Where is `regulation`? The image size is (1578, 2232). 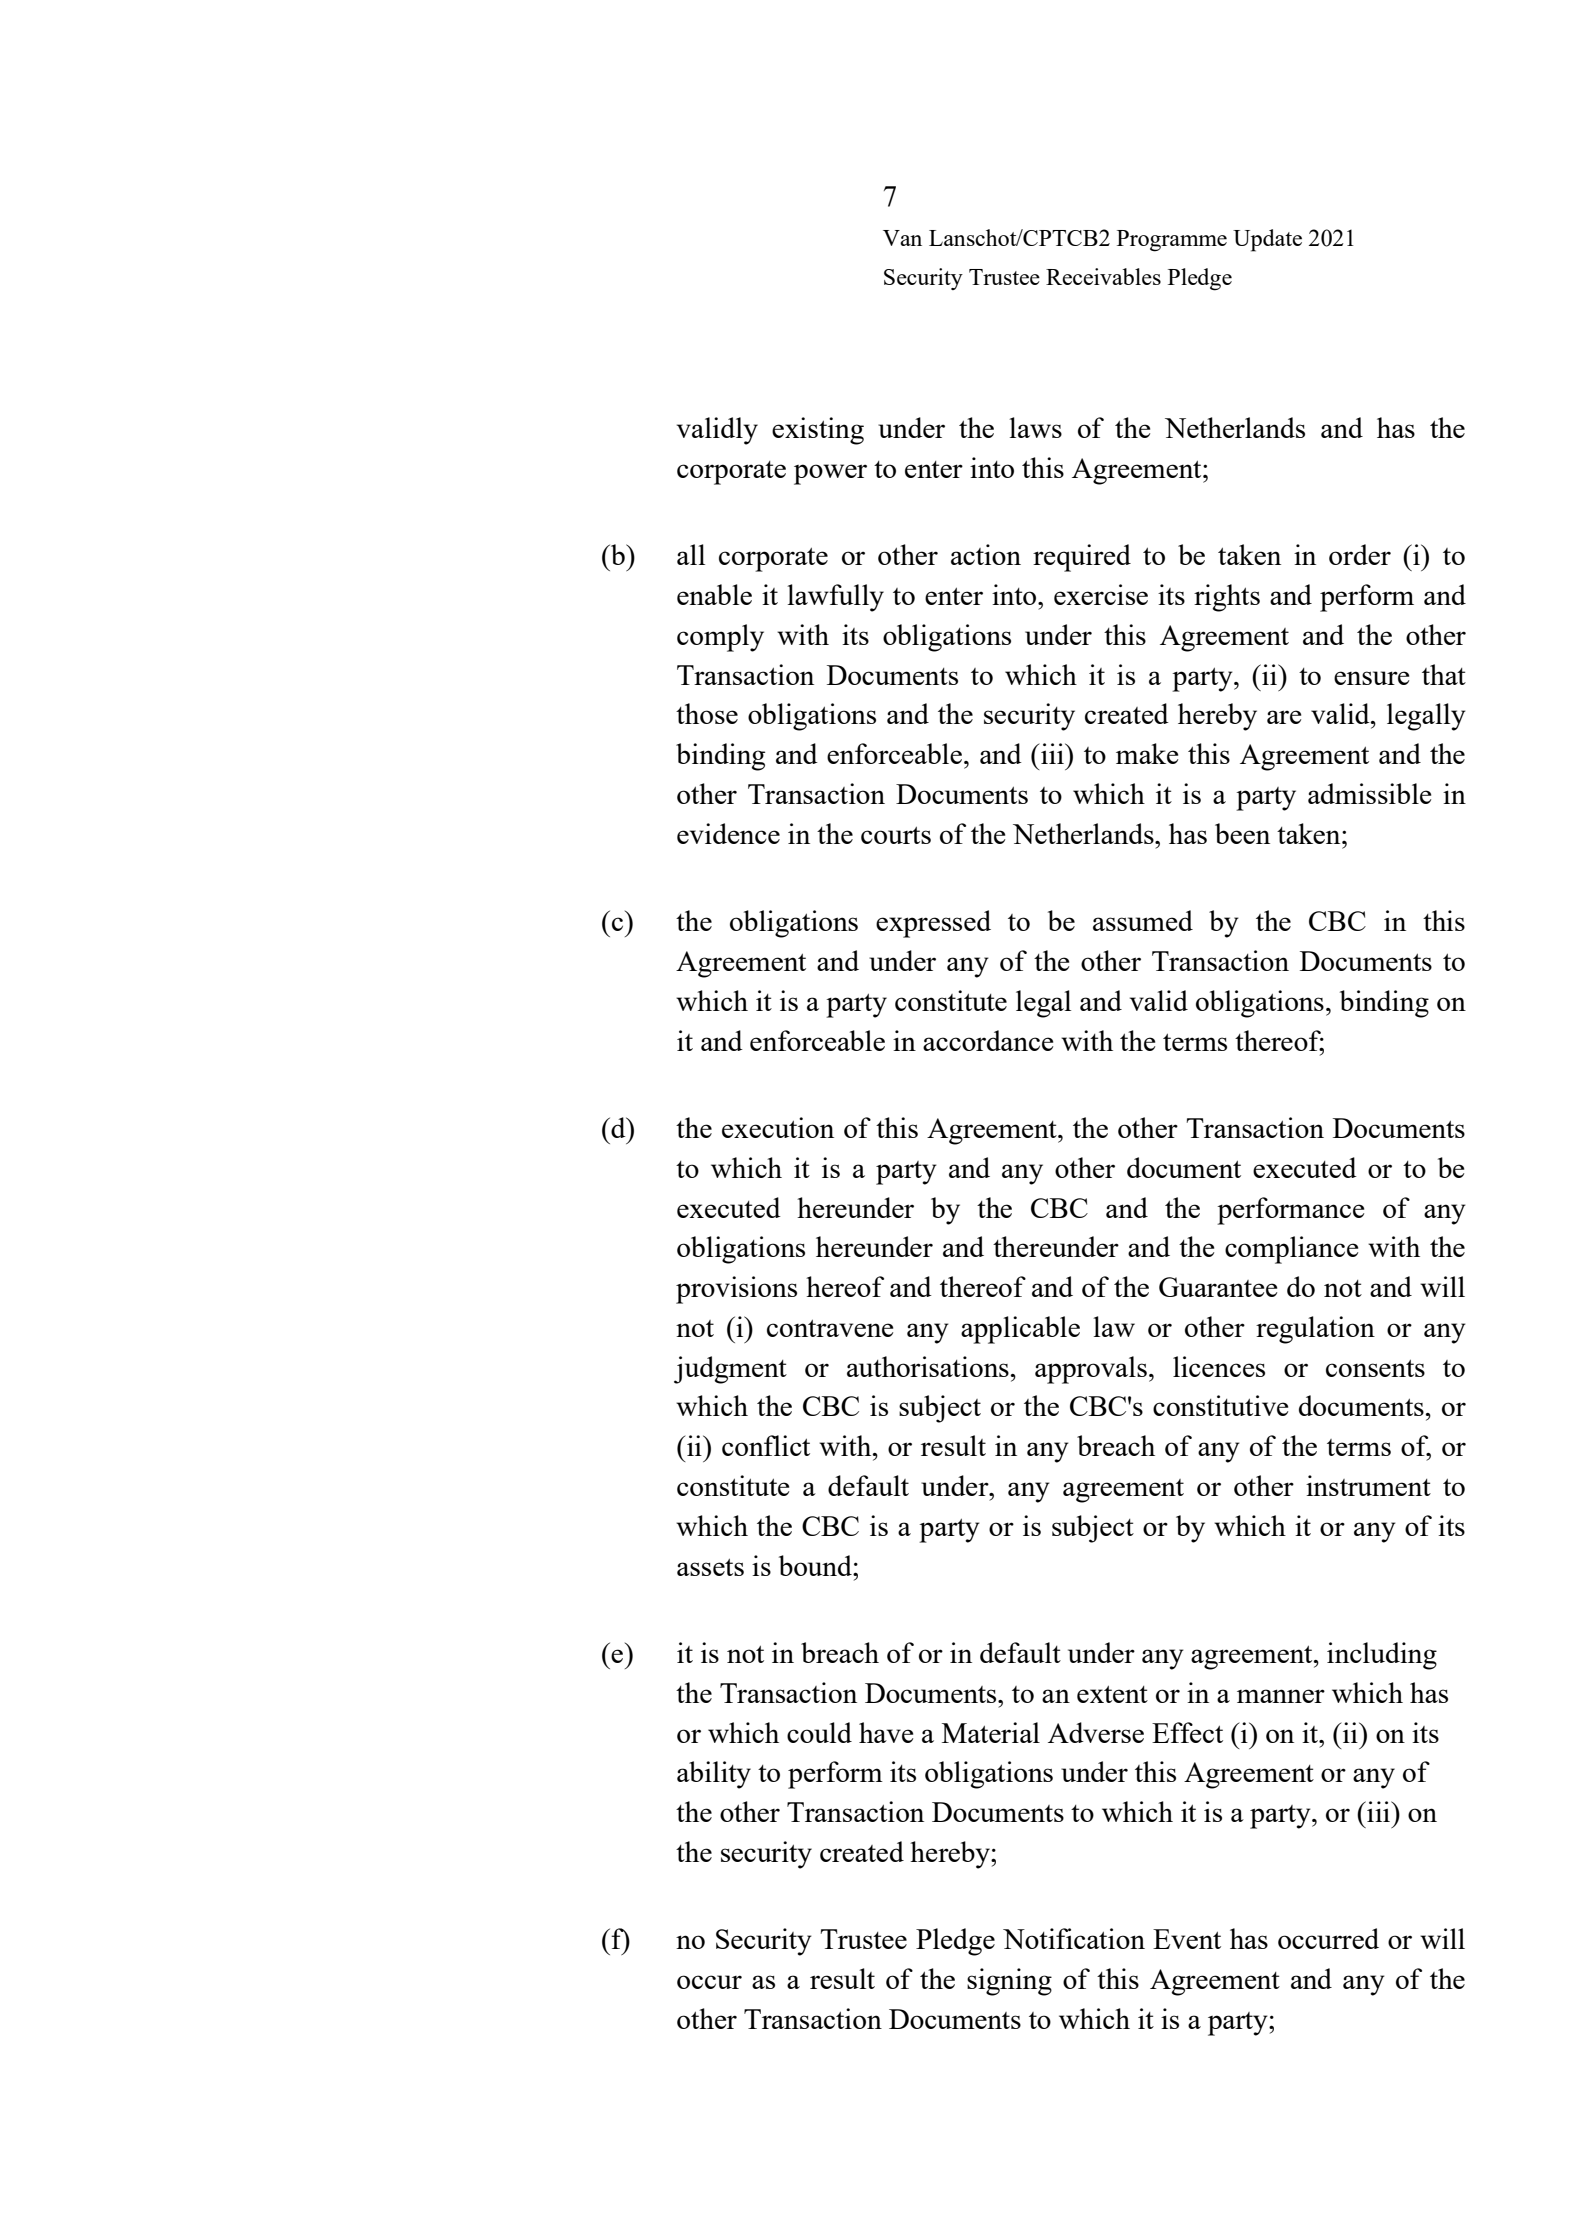 regulation is located at coordinates (1315, 1330).
